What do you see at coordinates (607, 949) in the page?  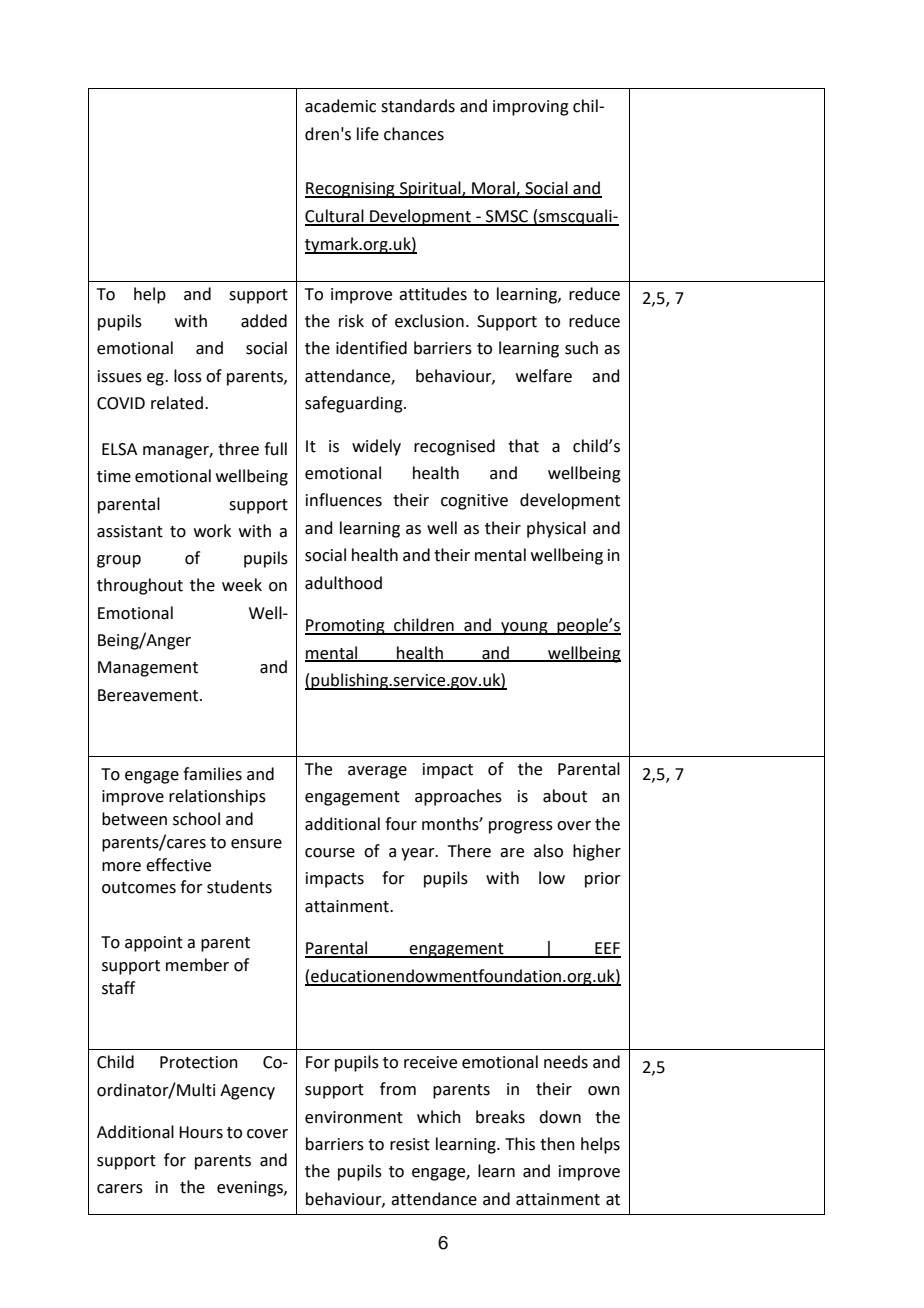 I see `EEF` at bounding box center [607, 949].
